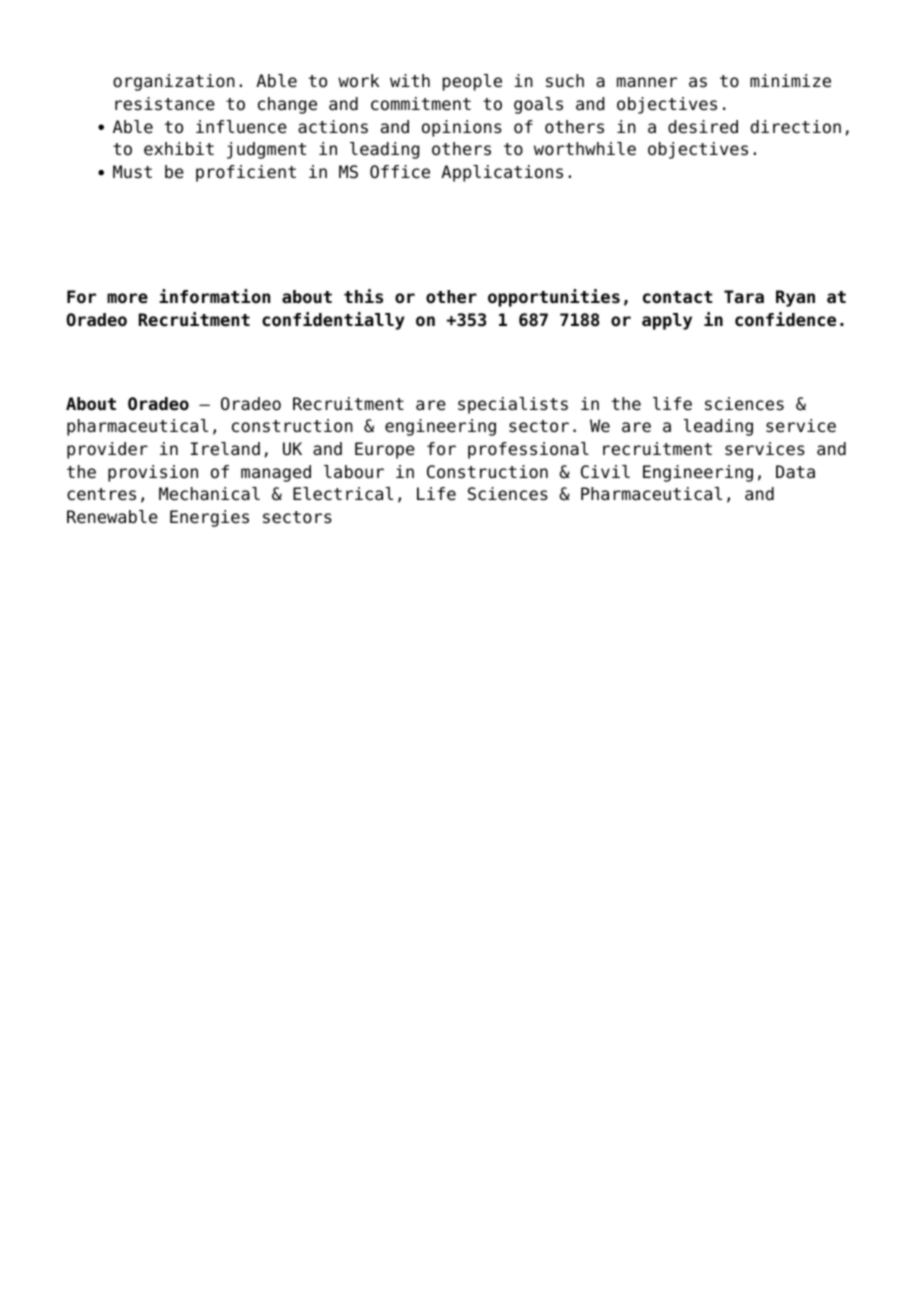 Image resolution: width=924 pixels, height=1308 pixels. Describe the element at coordinates (795, 472) in the screenshot. I see `Data` at that location.
